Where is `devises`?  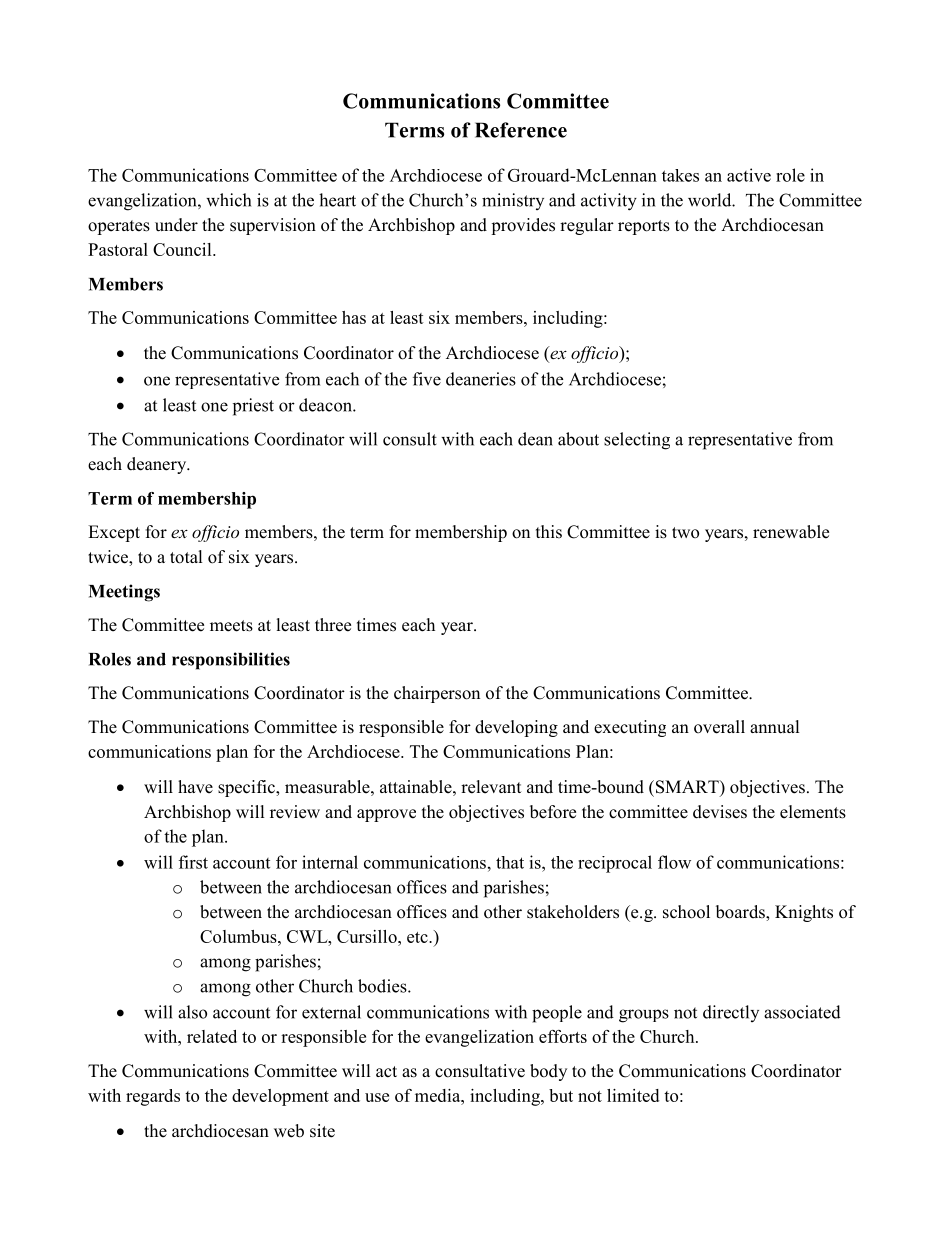 devises is located at coordinates (720, 812).
